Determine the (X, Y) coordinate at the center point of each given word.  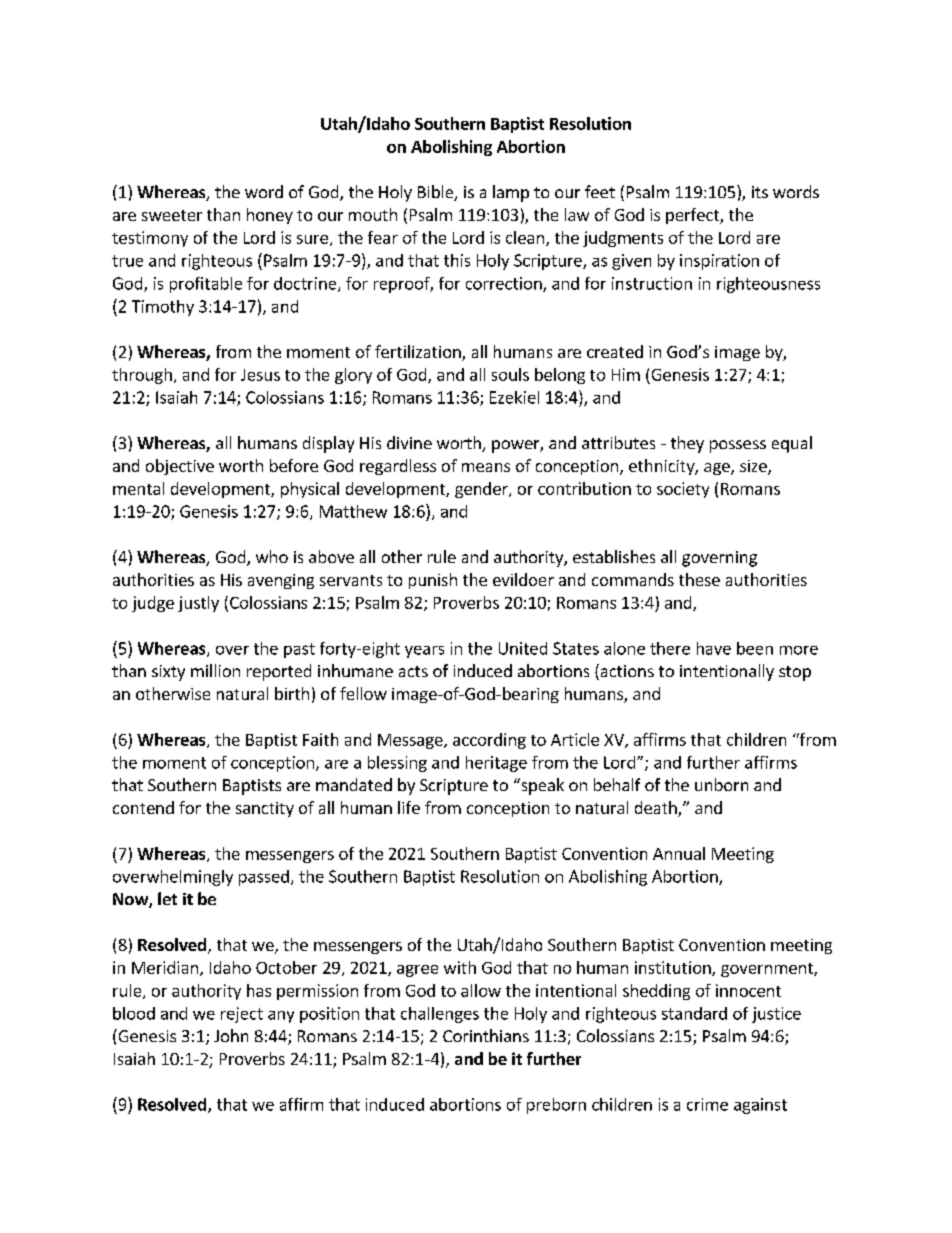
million (215, 670)
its (760, 192)
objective (180, 467)
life (409, 807)
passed (264, 878)
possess (738, 446)
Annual (679, 853)
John (231, 1035)
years (424, 652)
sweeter (172, 215)
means (486, 467)
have (714, 648)
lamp (511, 193)
